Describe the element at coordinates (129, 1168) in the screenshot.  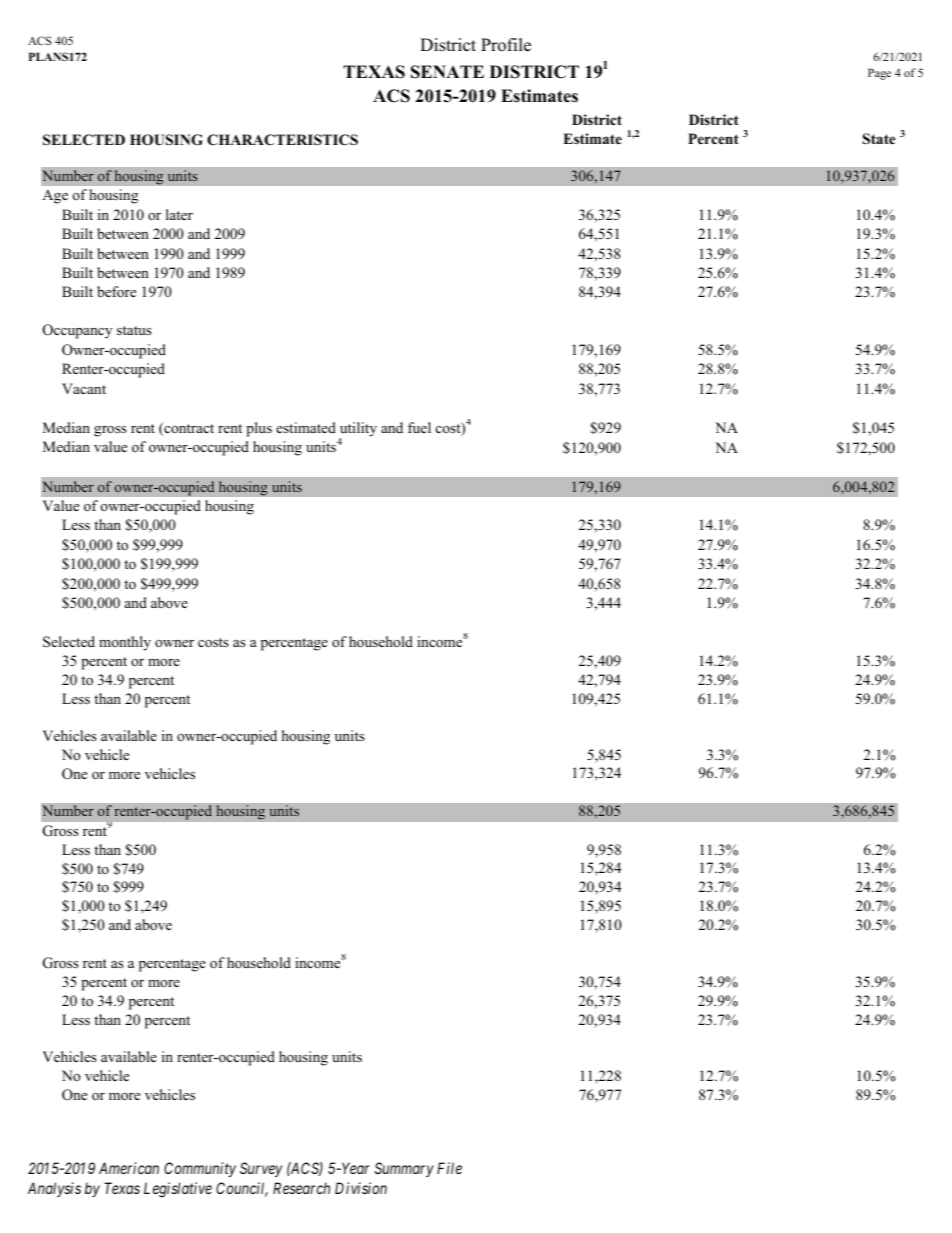
I see `American` at that location.
